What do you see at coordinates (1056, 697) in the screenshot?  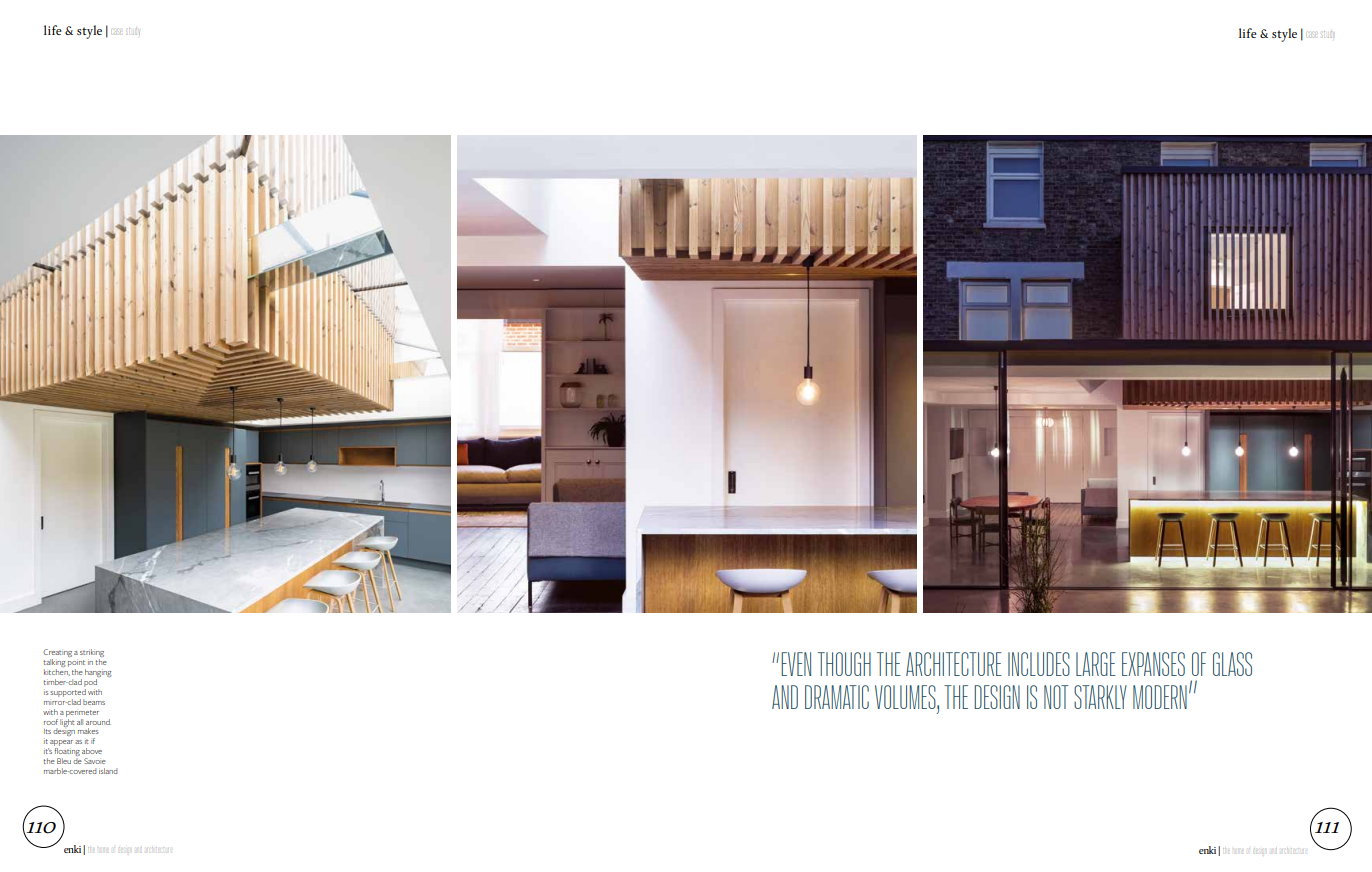 I see `NOT` at bounding box center [1056, 697].
